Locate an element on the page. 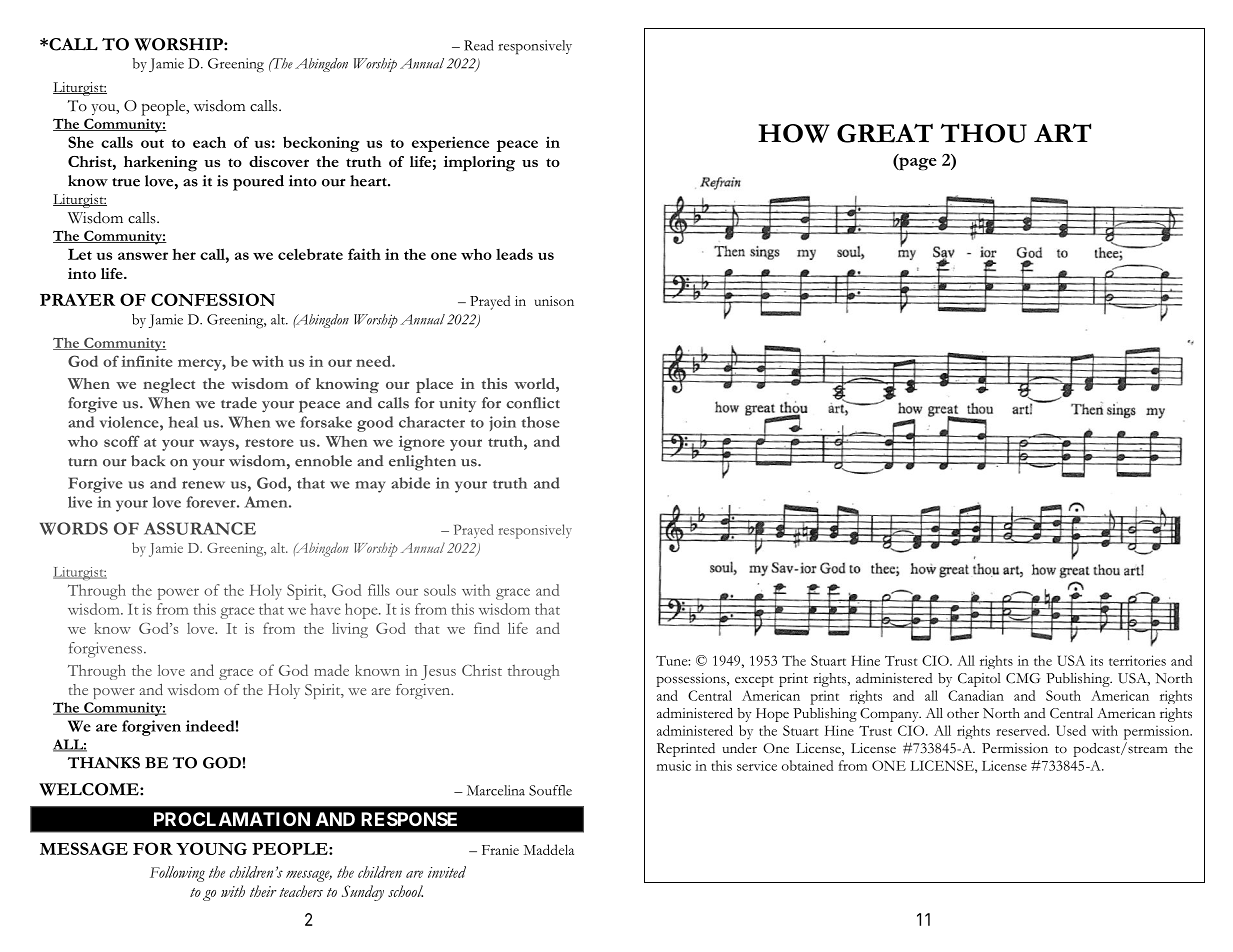 The width and height of the page is (1233, 952). THOU is located at coordinates (984, 133).
